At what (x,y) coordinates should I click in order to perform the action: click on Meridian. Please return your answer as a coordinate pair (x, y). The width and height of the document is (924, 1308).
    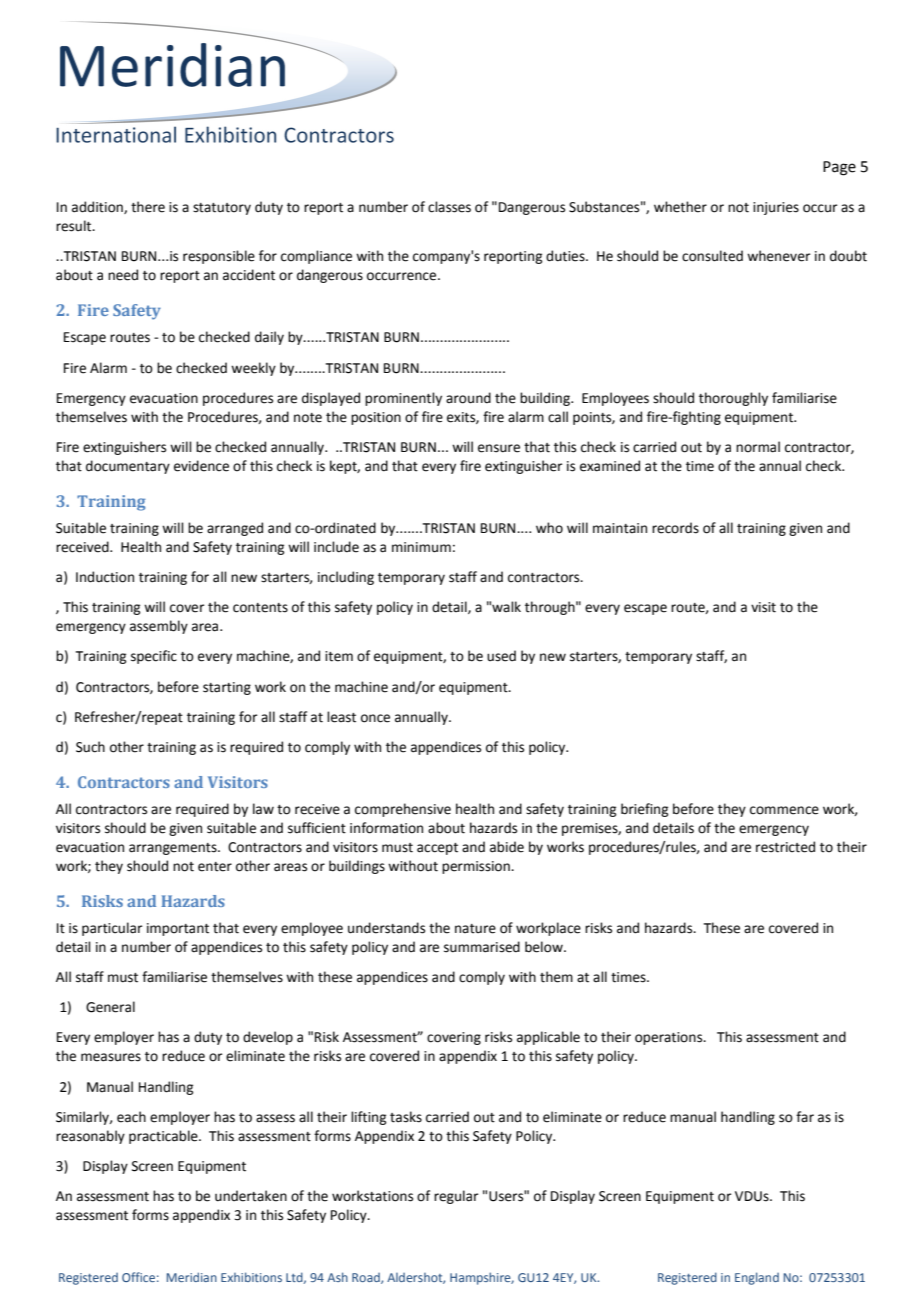
    Looking at the image, I should click on (192, 1277).
